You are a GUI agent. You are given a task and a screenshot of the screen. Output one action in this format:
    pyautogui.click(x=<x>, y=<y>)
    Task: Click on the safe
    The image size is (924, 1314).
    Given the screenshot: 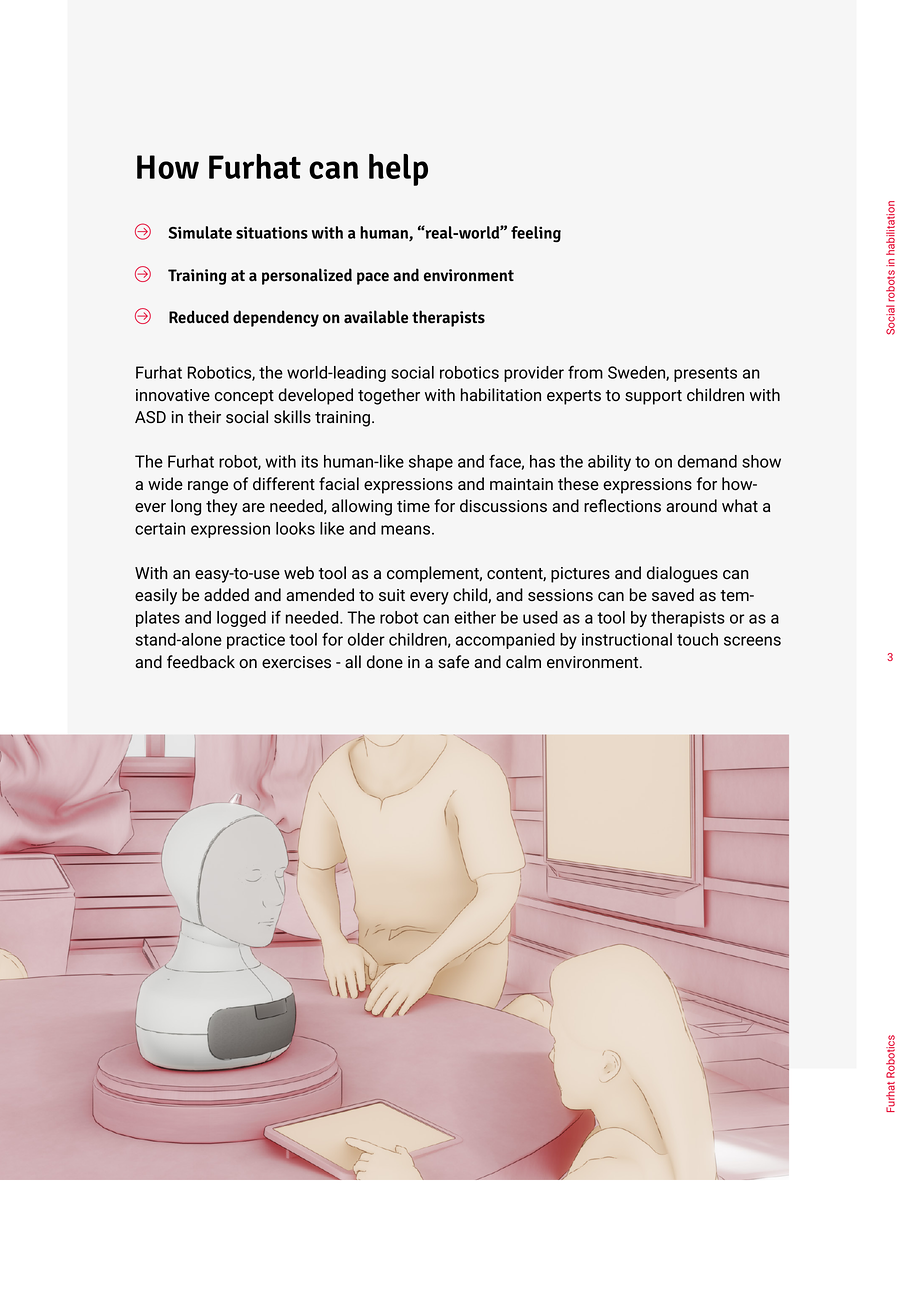 What is the action you would take?
    pyautogui.click(x=453, y=661)
